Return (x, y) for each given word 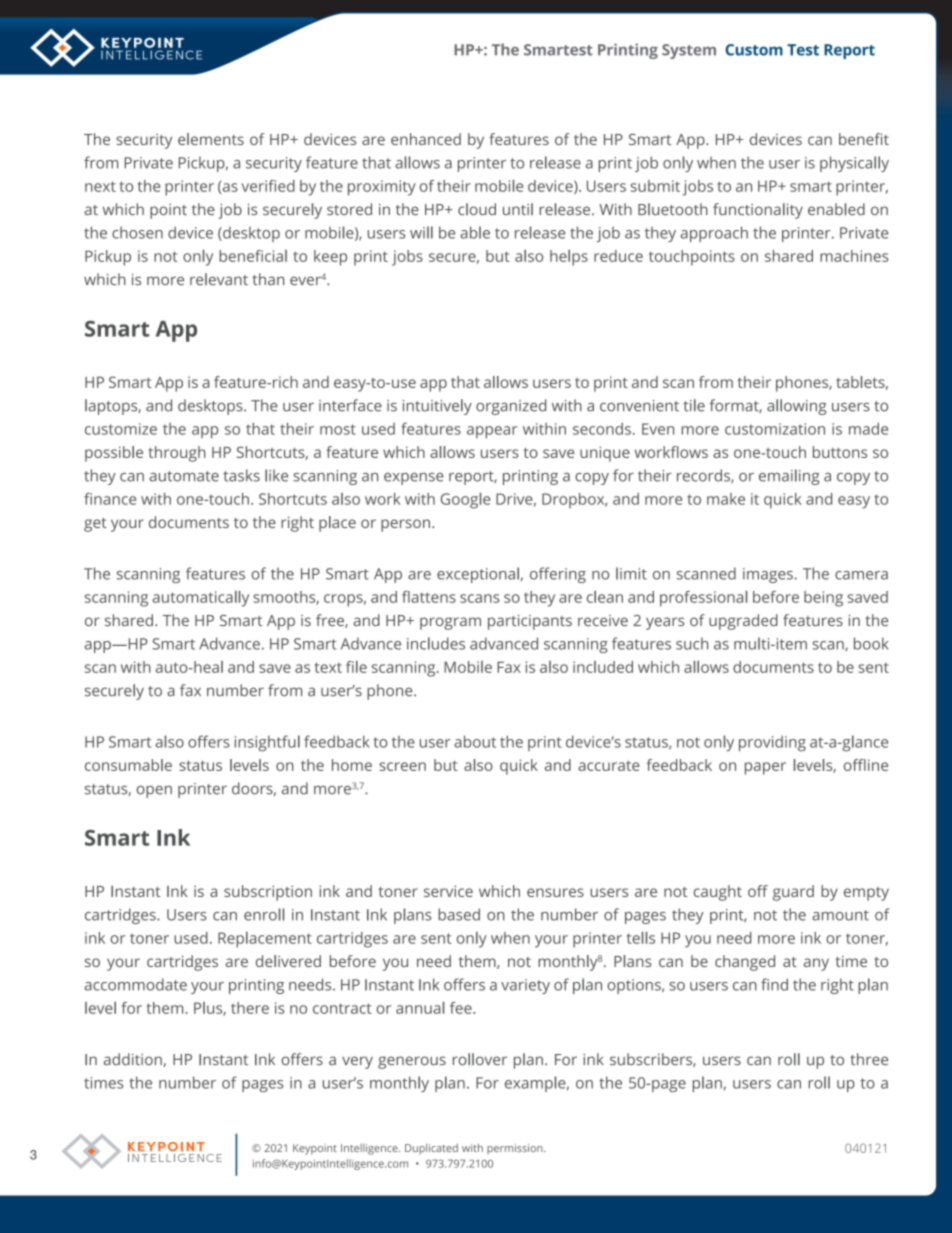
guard (793, 893)
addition (134, 1060)
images (768, 575)
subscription (268, 893)
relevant (219, 279)
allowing (797, 407)
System (689, 51)
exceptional (478, 575)
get (95, 525)
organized (511, 407)
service (448, 891)
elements (211, 139)
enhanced (426, 139)
